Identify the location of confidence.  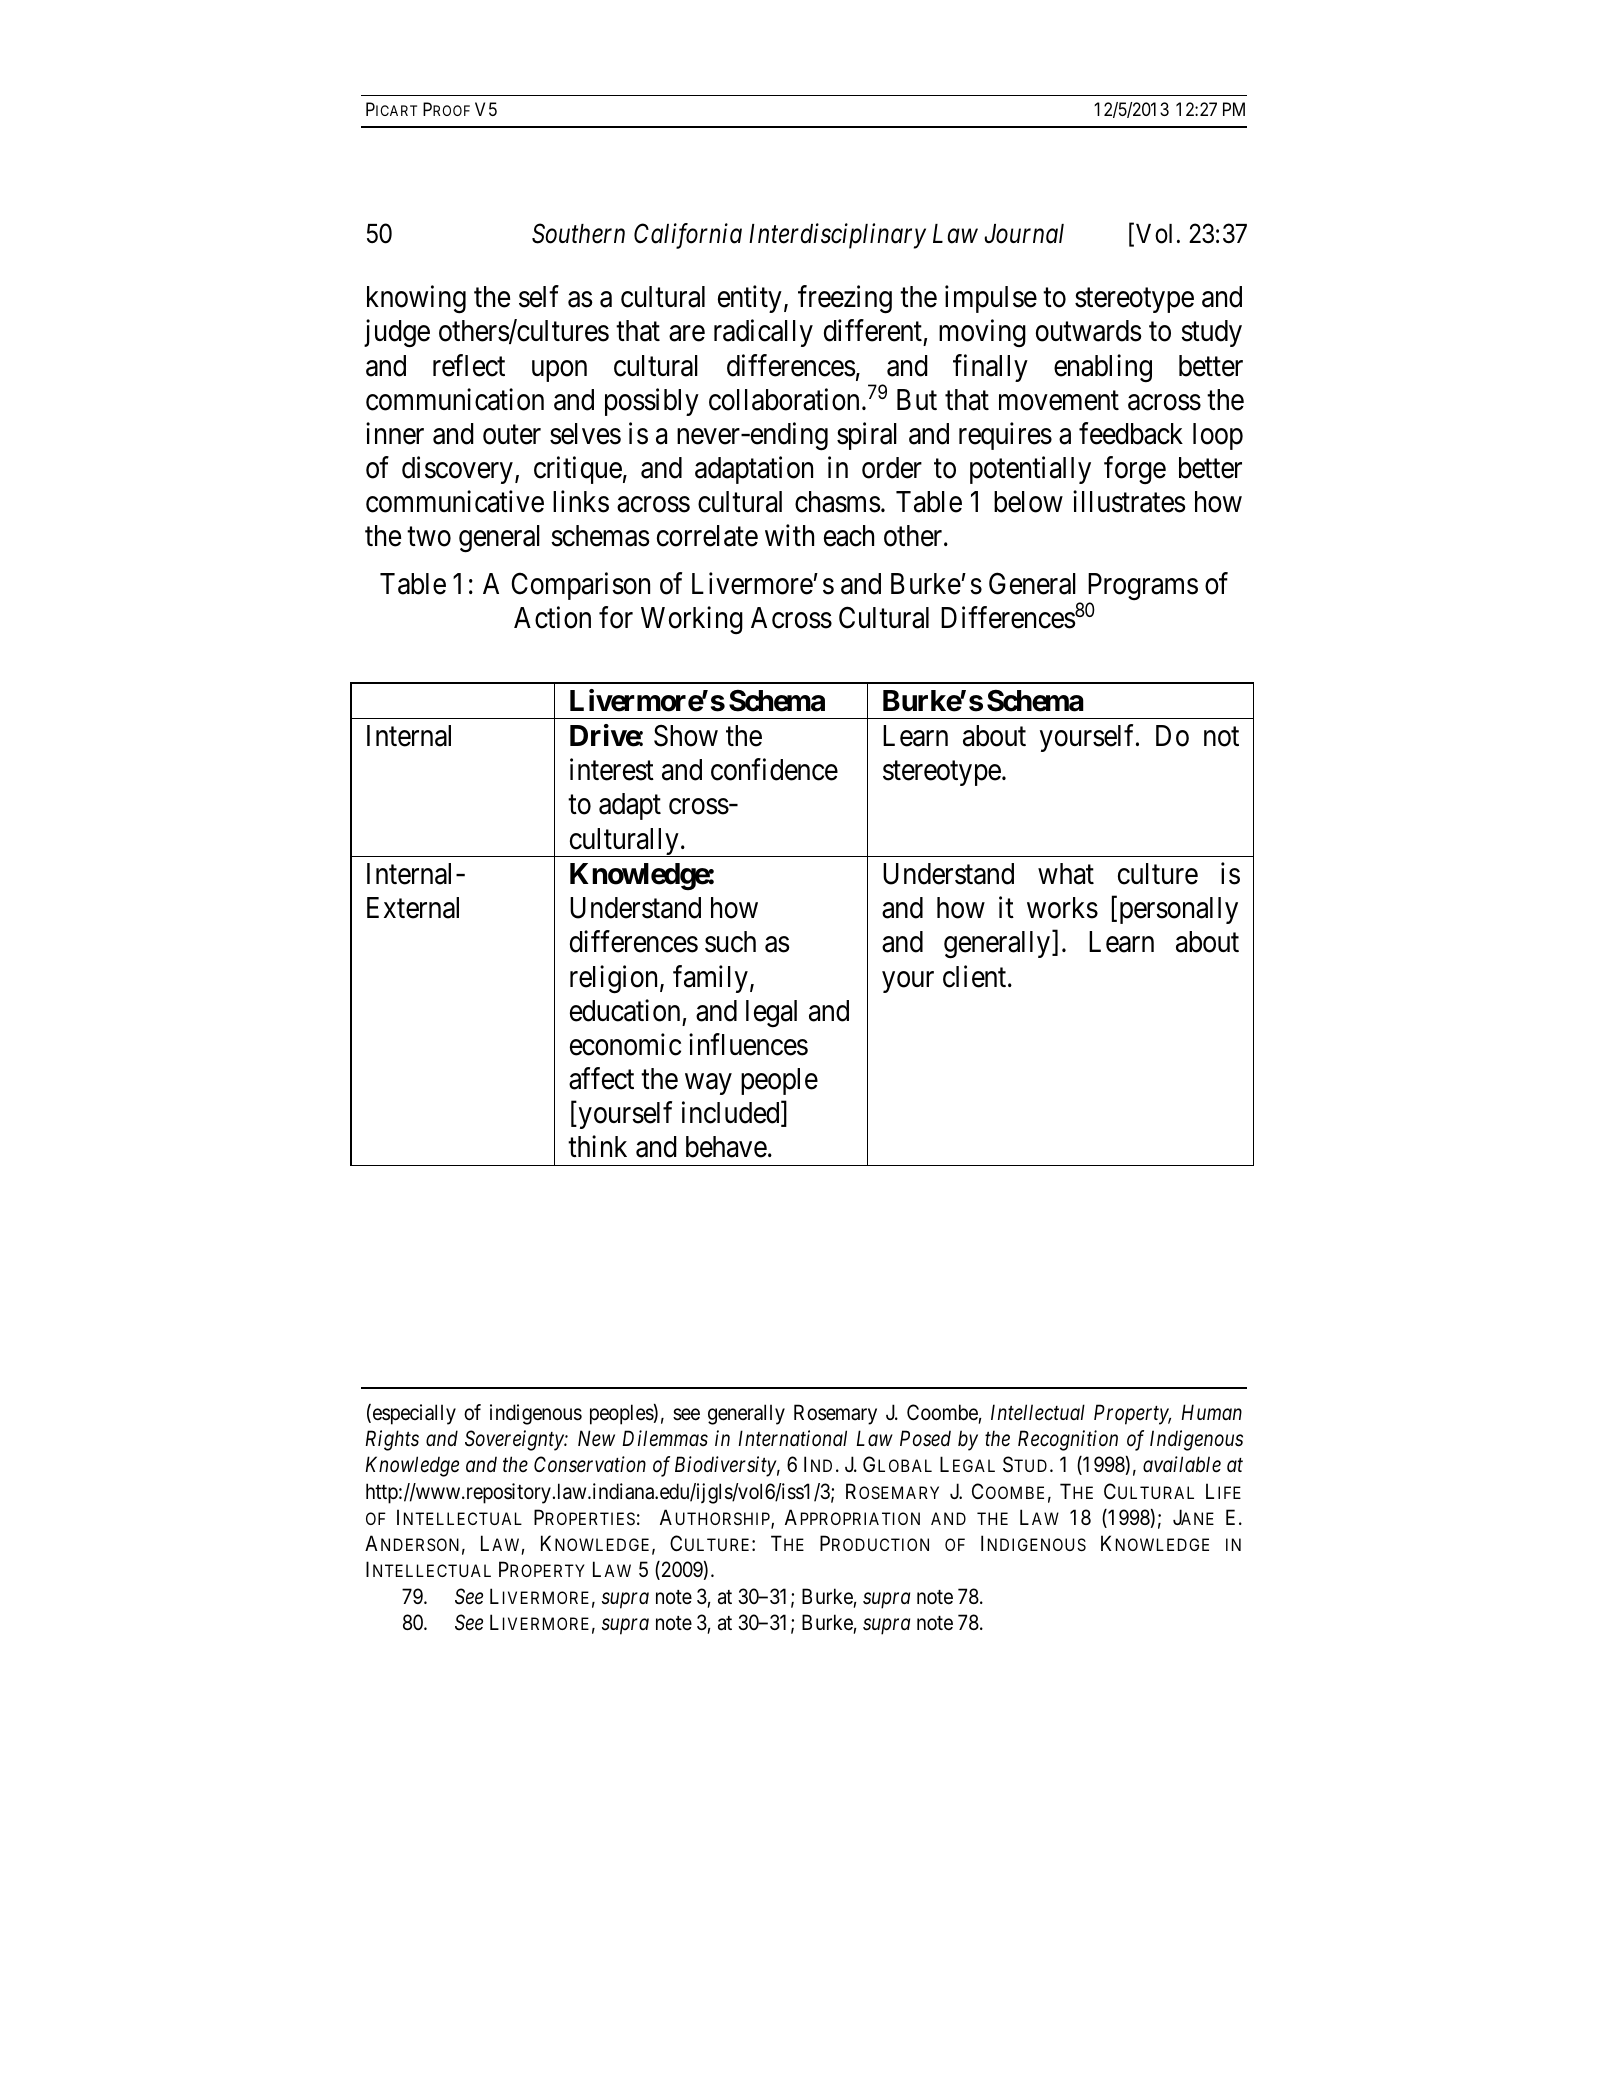
(774, 770).
